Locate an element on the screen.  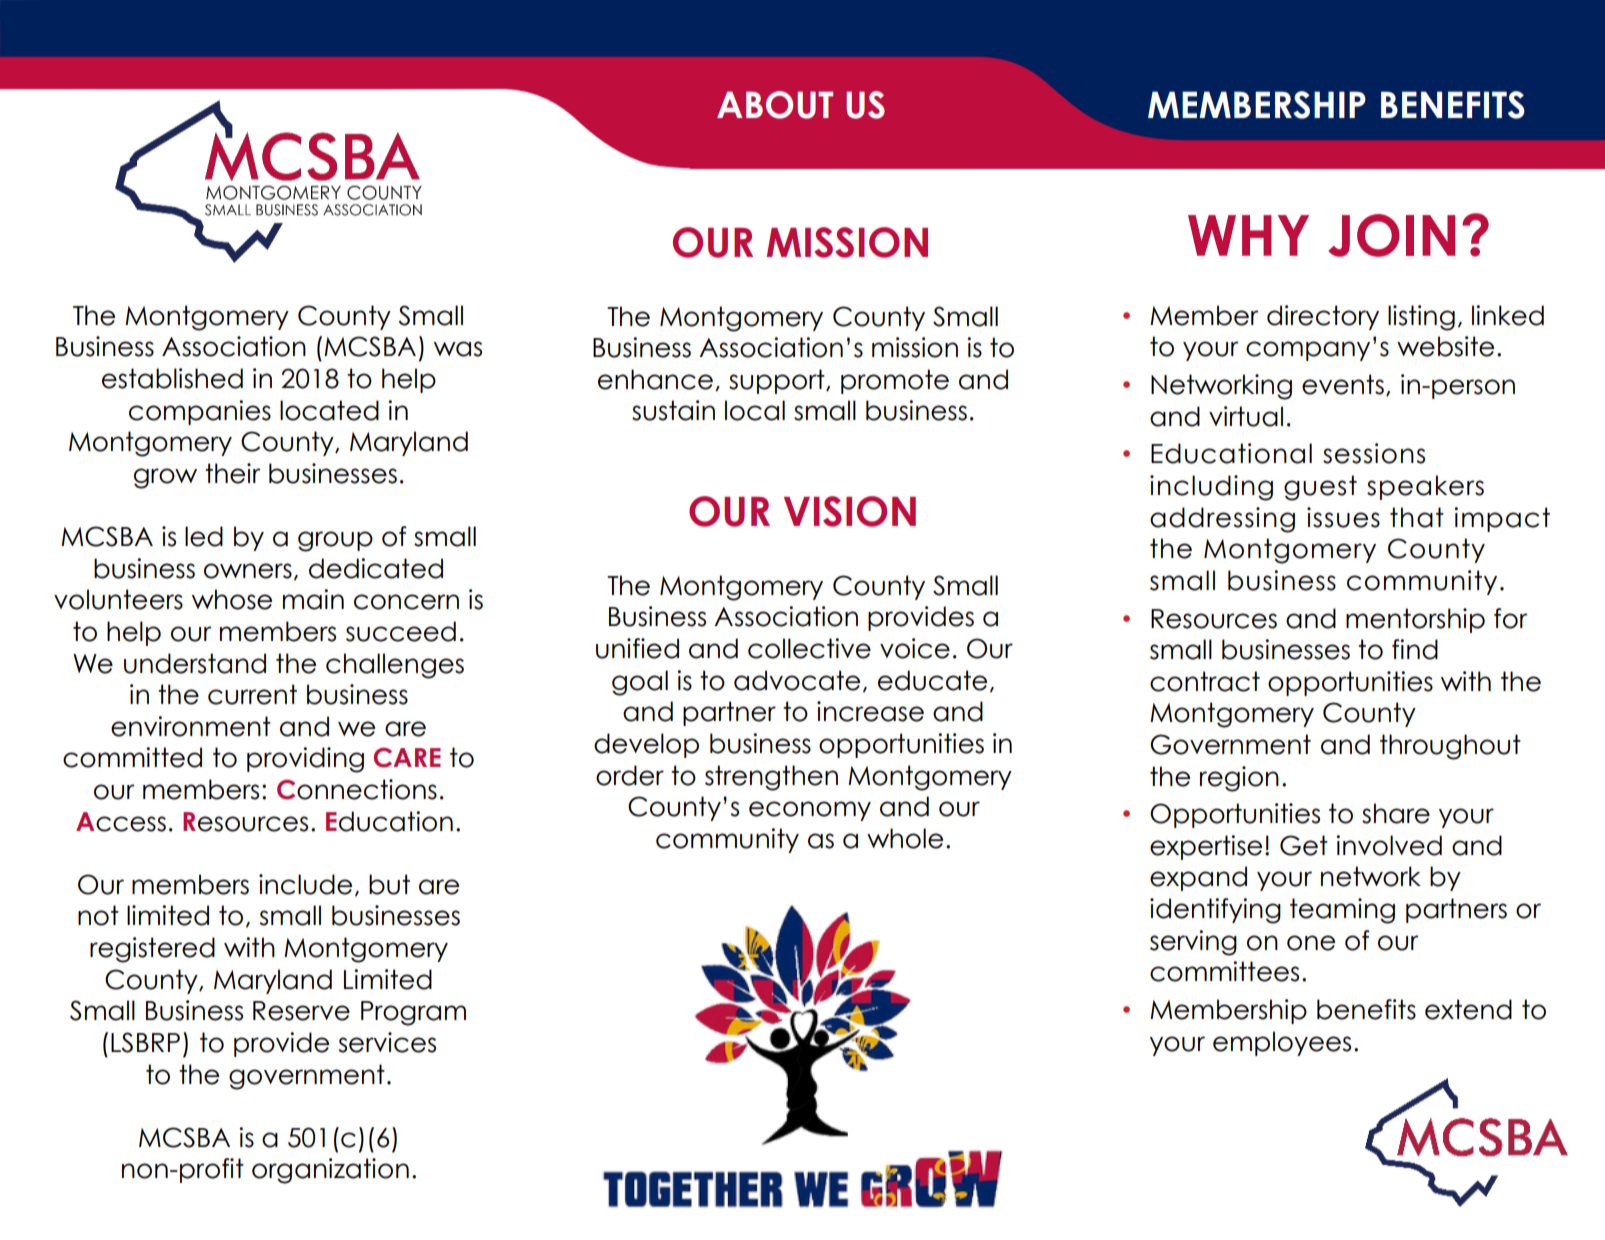
WHY is located at coordinates (1248, 235).
